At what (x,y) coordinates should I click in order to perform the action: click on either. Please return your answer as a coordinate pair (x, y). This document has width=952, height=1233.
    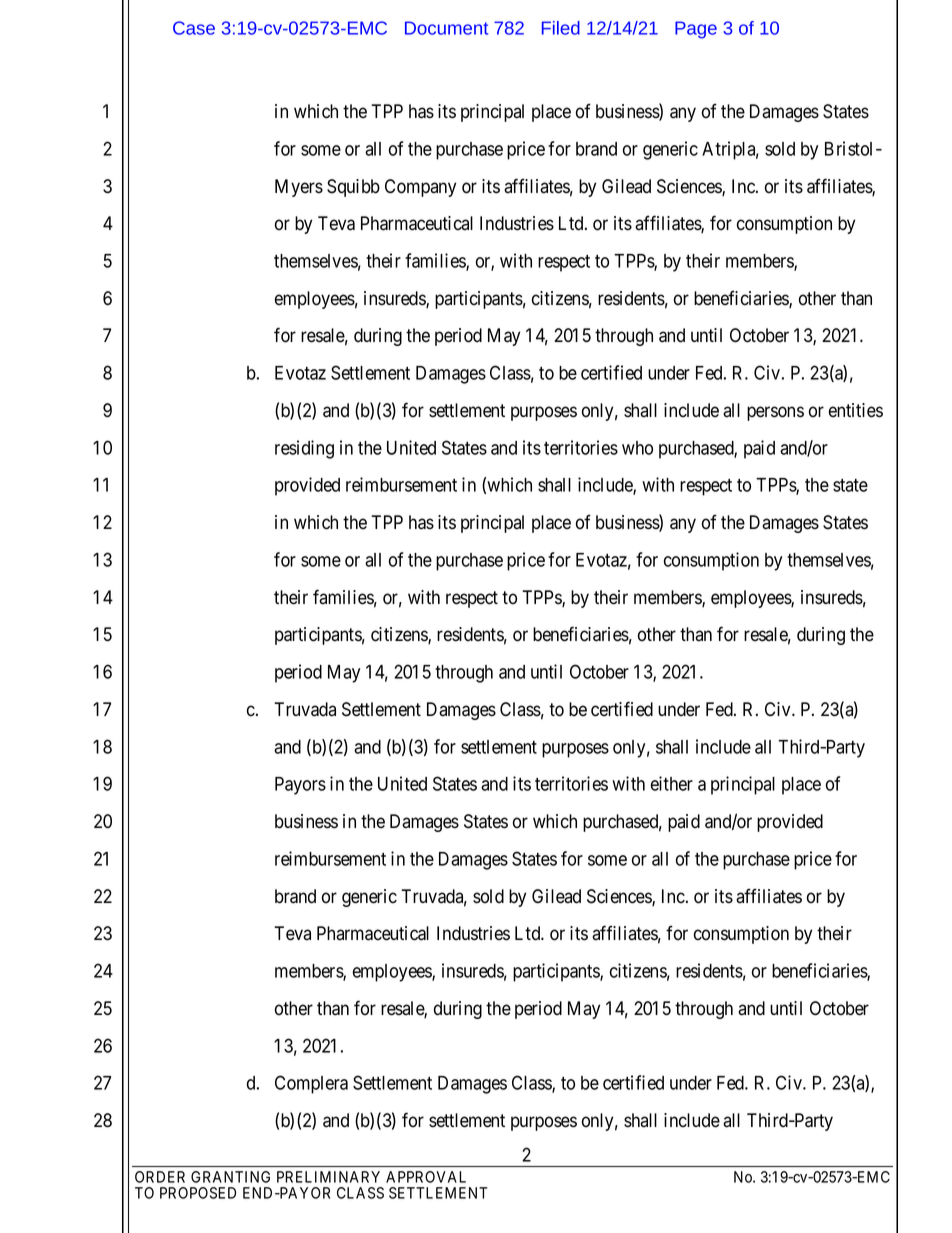
    Looking at the image, I should click on (672, 783).
